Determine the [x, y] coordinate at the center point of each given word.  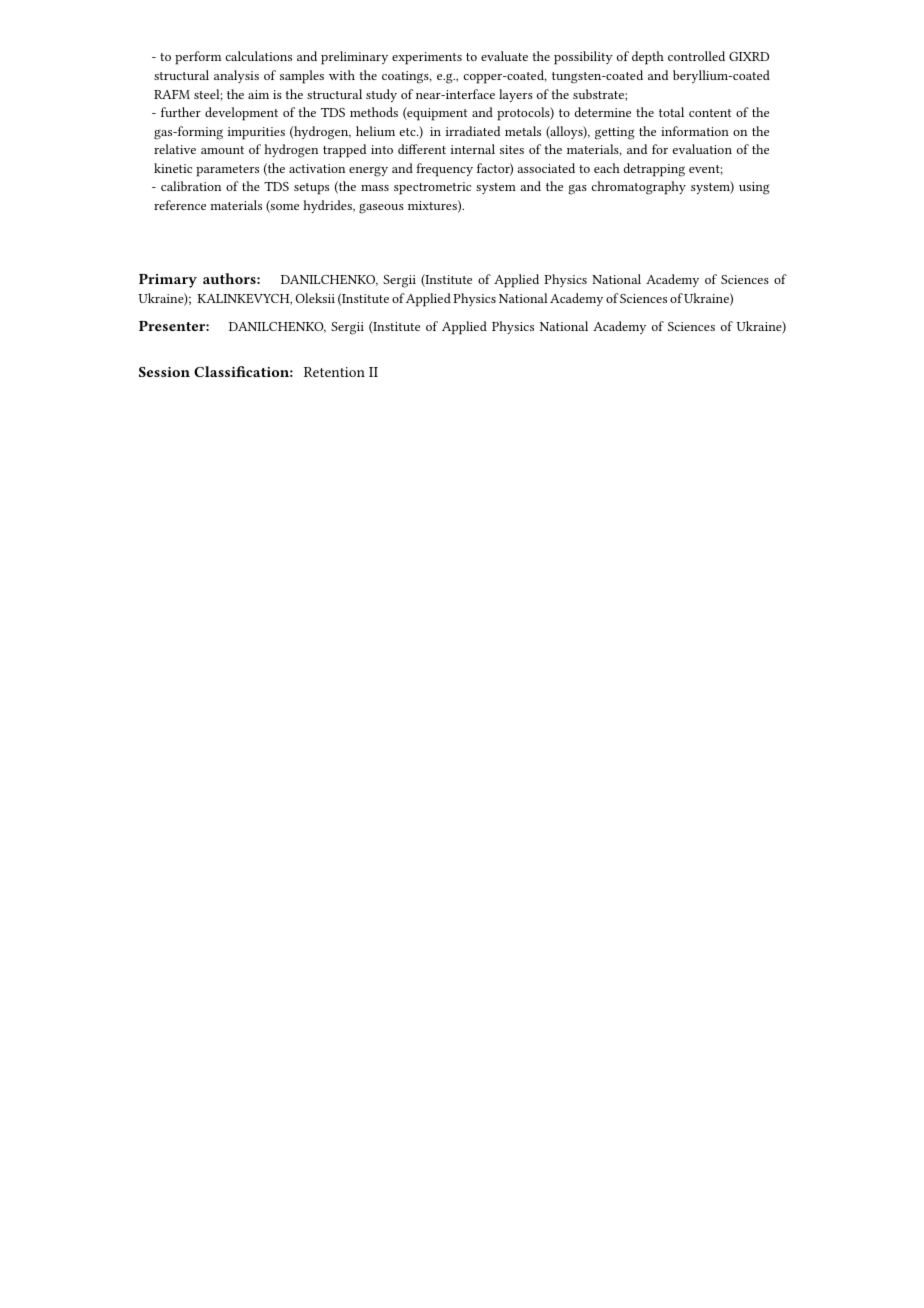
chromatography [639, 188]
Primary [168, 281]
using [754, 188]
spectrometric [432, 188]
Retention [334, 372]
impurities [256, 133]
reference [180, 205]
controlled [696, 56]
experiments [427, 58]
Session [164, 372]
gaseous [381, 208]
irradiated [473, 131]
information [695, 131]
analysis [236, 76]
